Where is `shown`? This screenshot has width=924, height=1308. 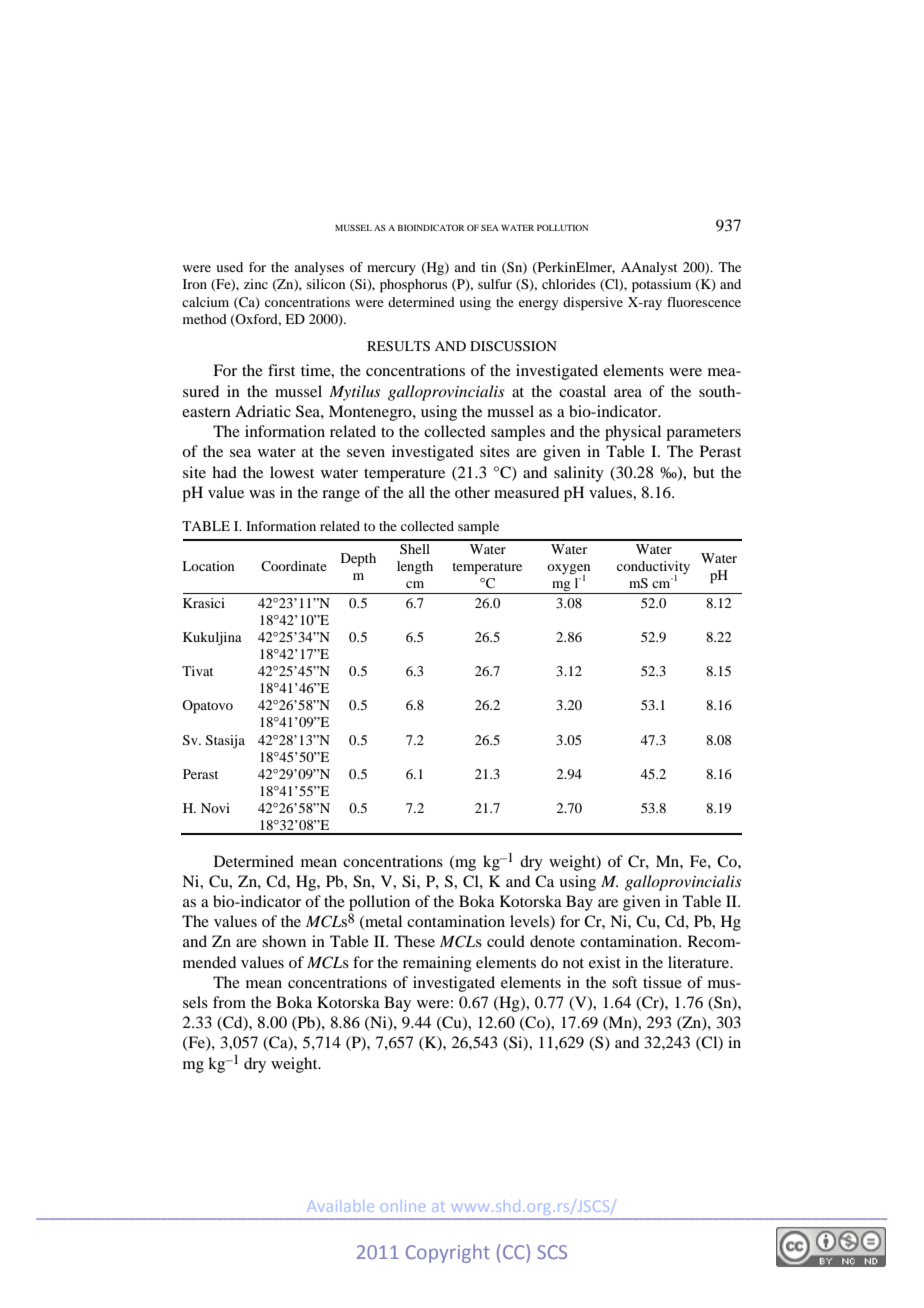
shown is located at coordinates (284, 941).
